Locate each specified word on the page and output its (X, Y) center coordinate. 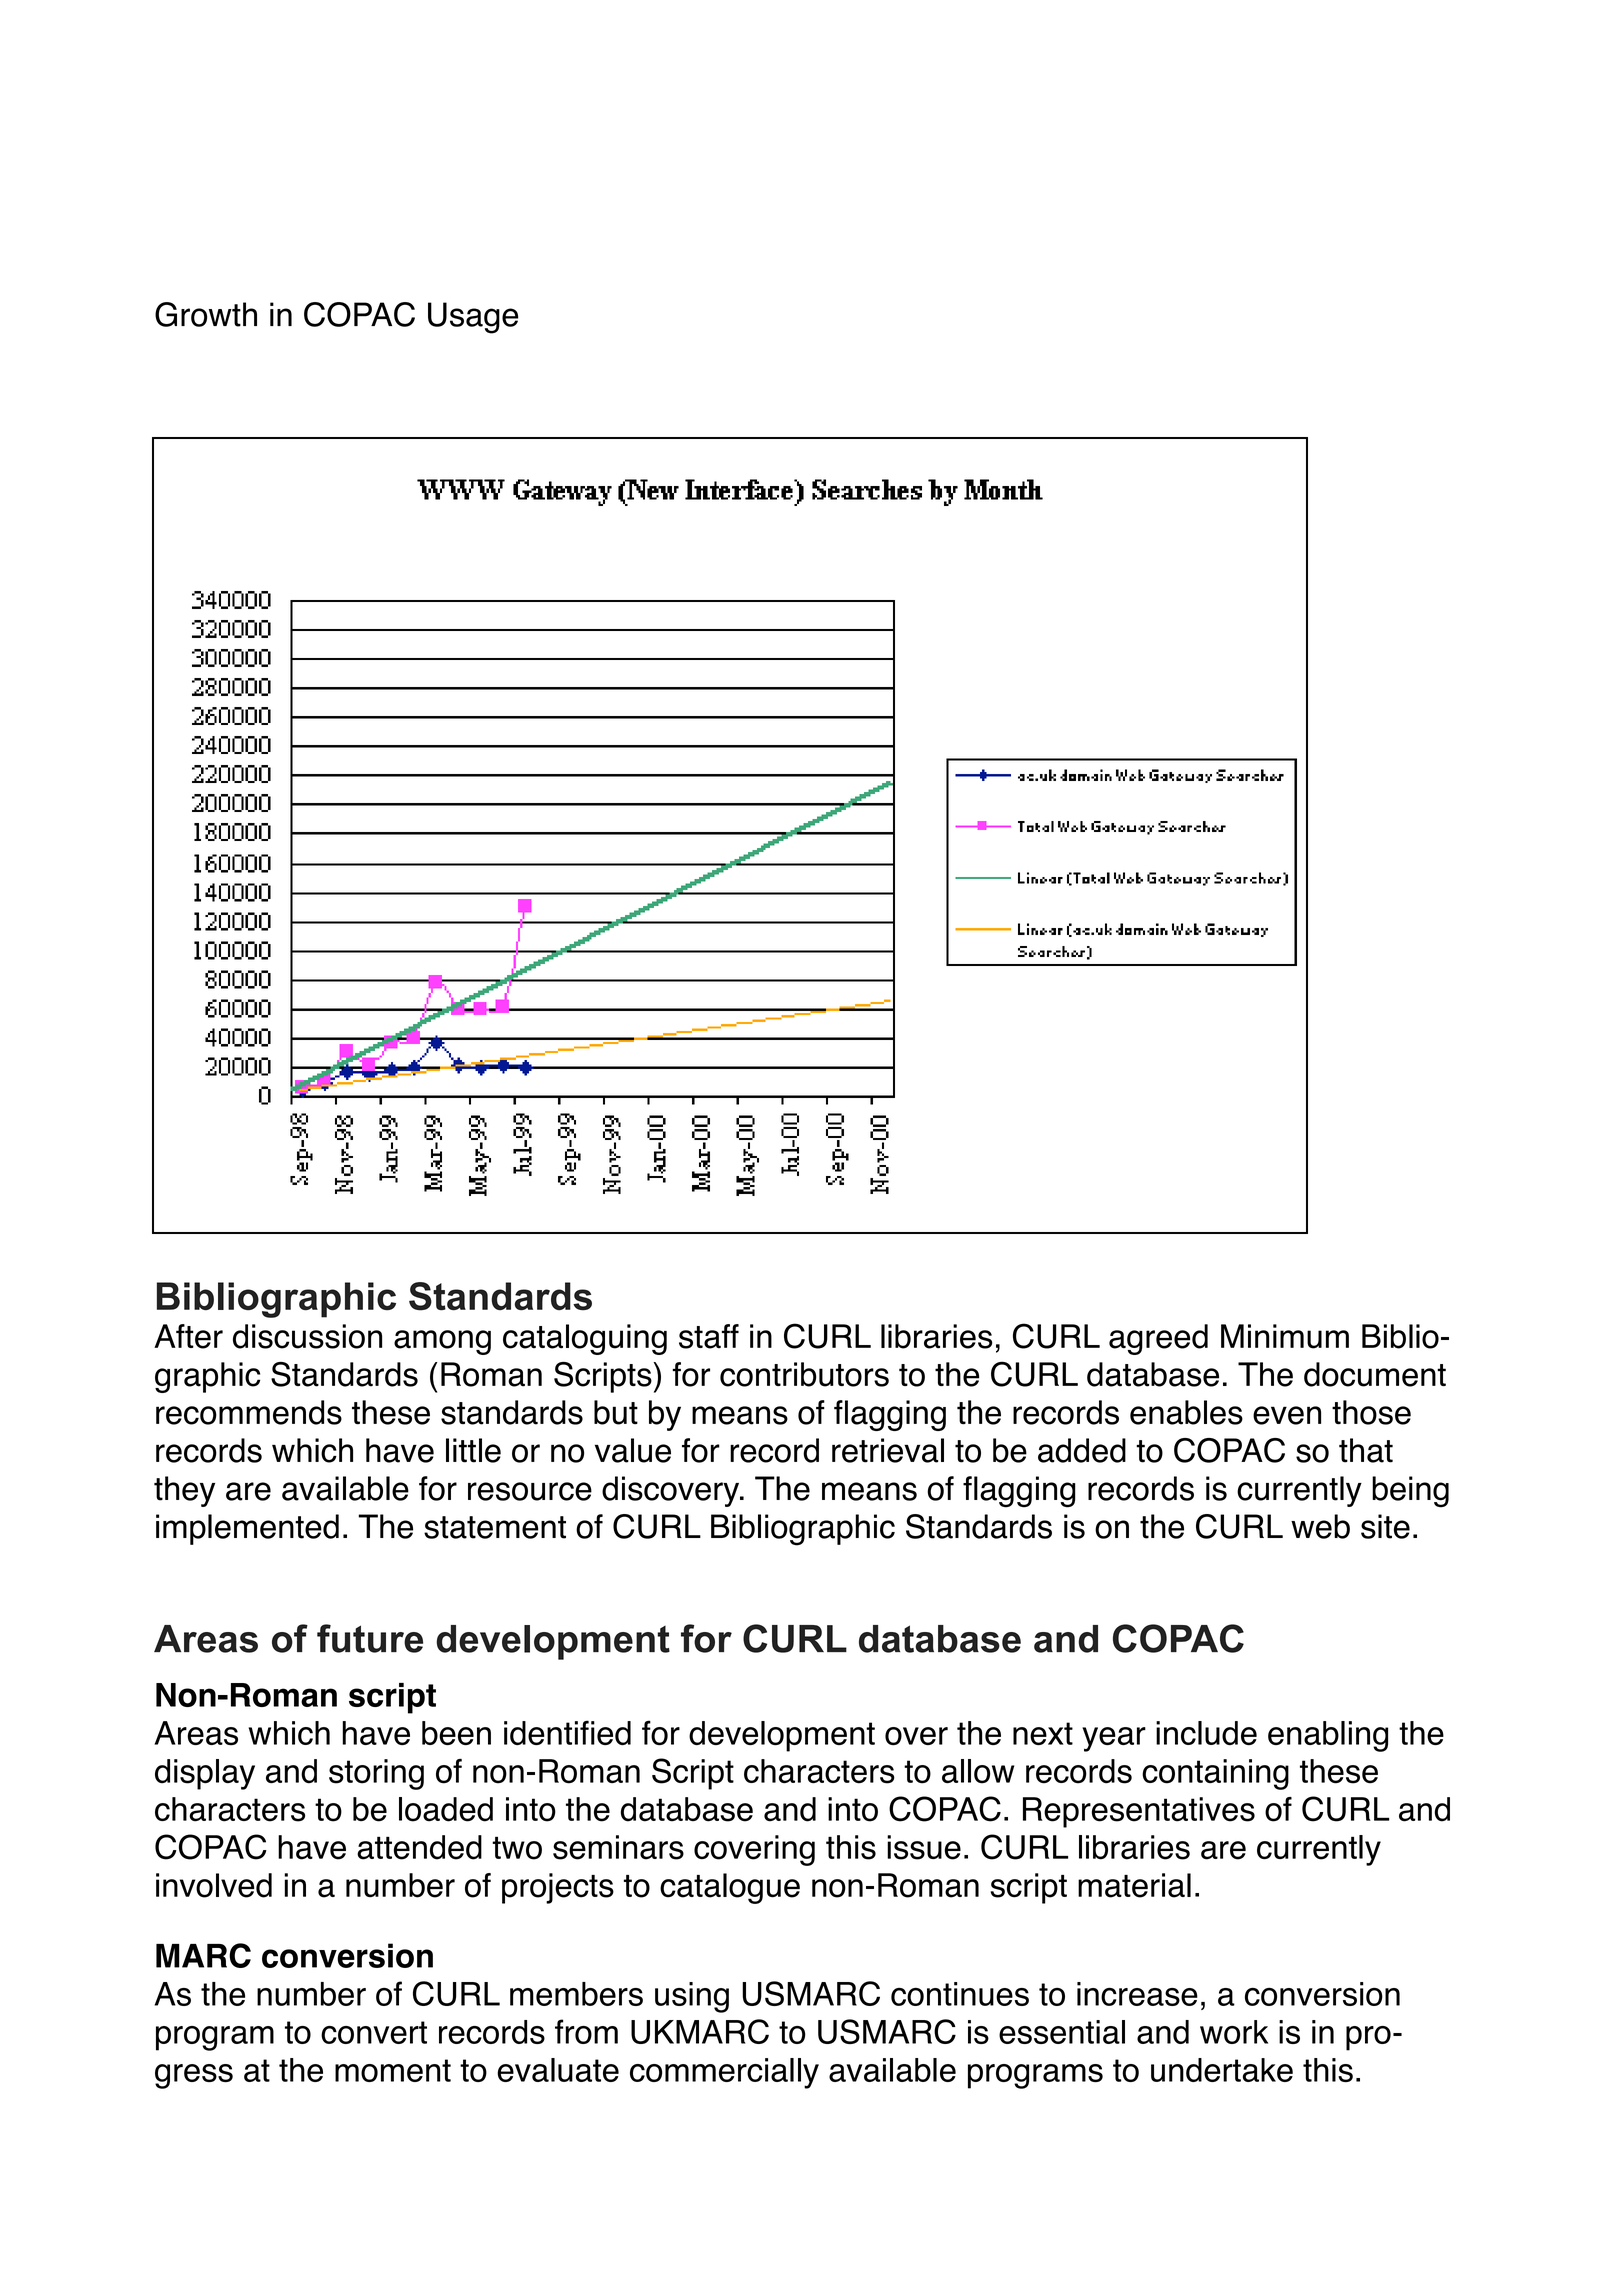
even (1287, 1415)
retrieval (888, 1450)
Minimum (1285, 1336)
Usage (473, 318)
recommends (249, 1412)
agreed (1158, 1339)
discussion (307, 1336)
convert (374, 2032)
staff (709, 1336)
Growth (206, 314)
